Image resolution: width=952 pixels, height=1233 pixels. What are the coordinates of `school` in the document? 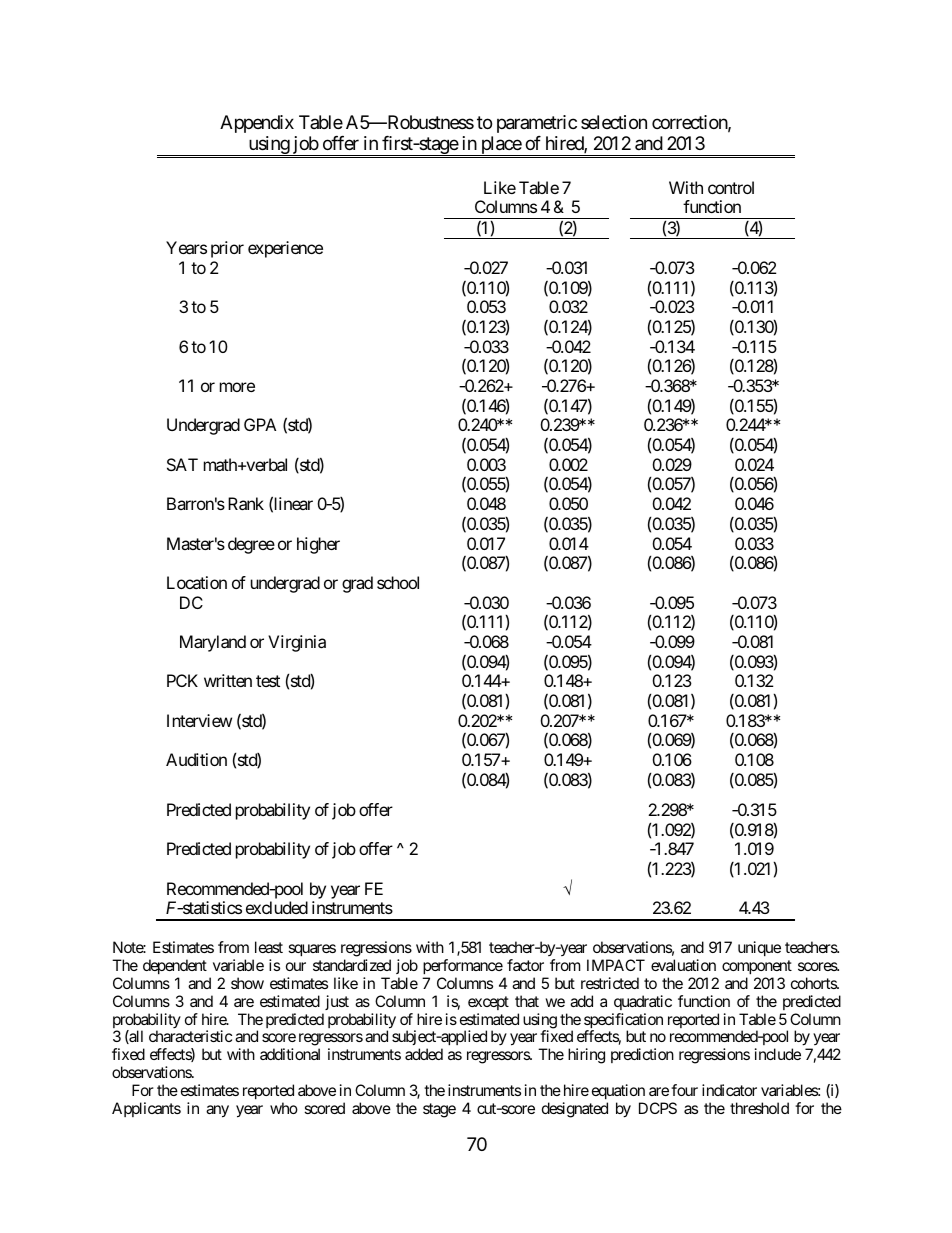 It's located at (398, 582).
